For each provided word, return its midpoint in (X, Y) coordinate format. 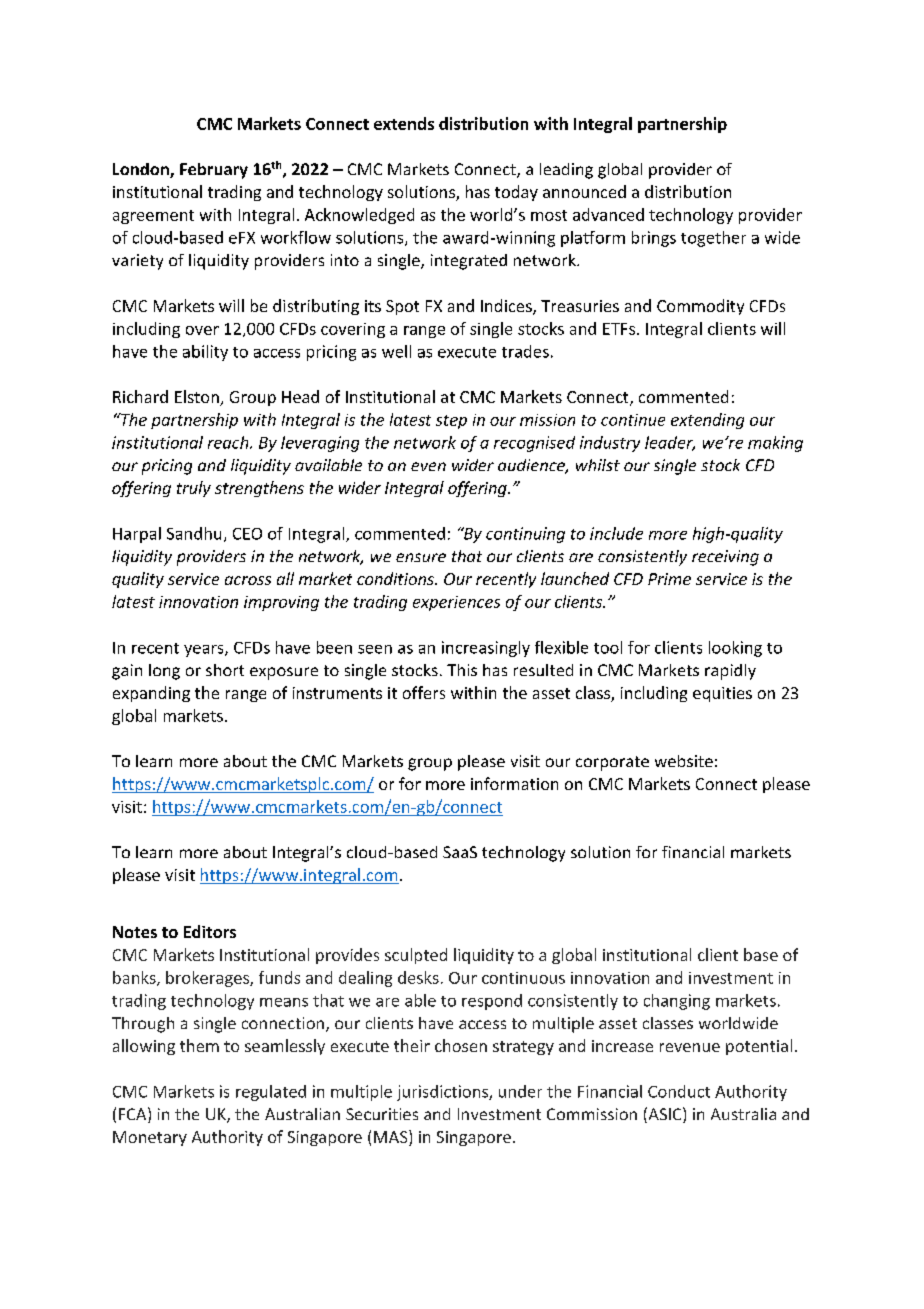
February (214, 171)
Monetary (150, 1138)
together (713, 239)
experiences (456, 603)
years (205, 651)
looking (735, 649)
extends (404, 123)
